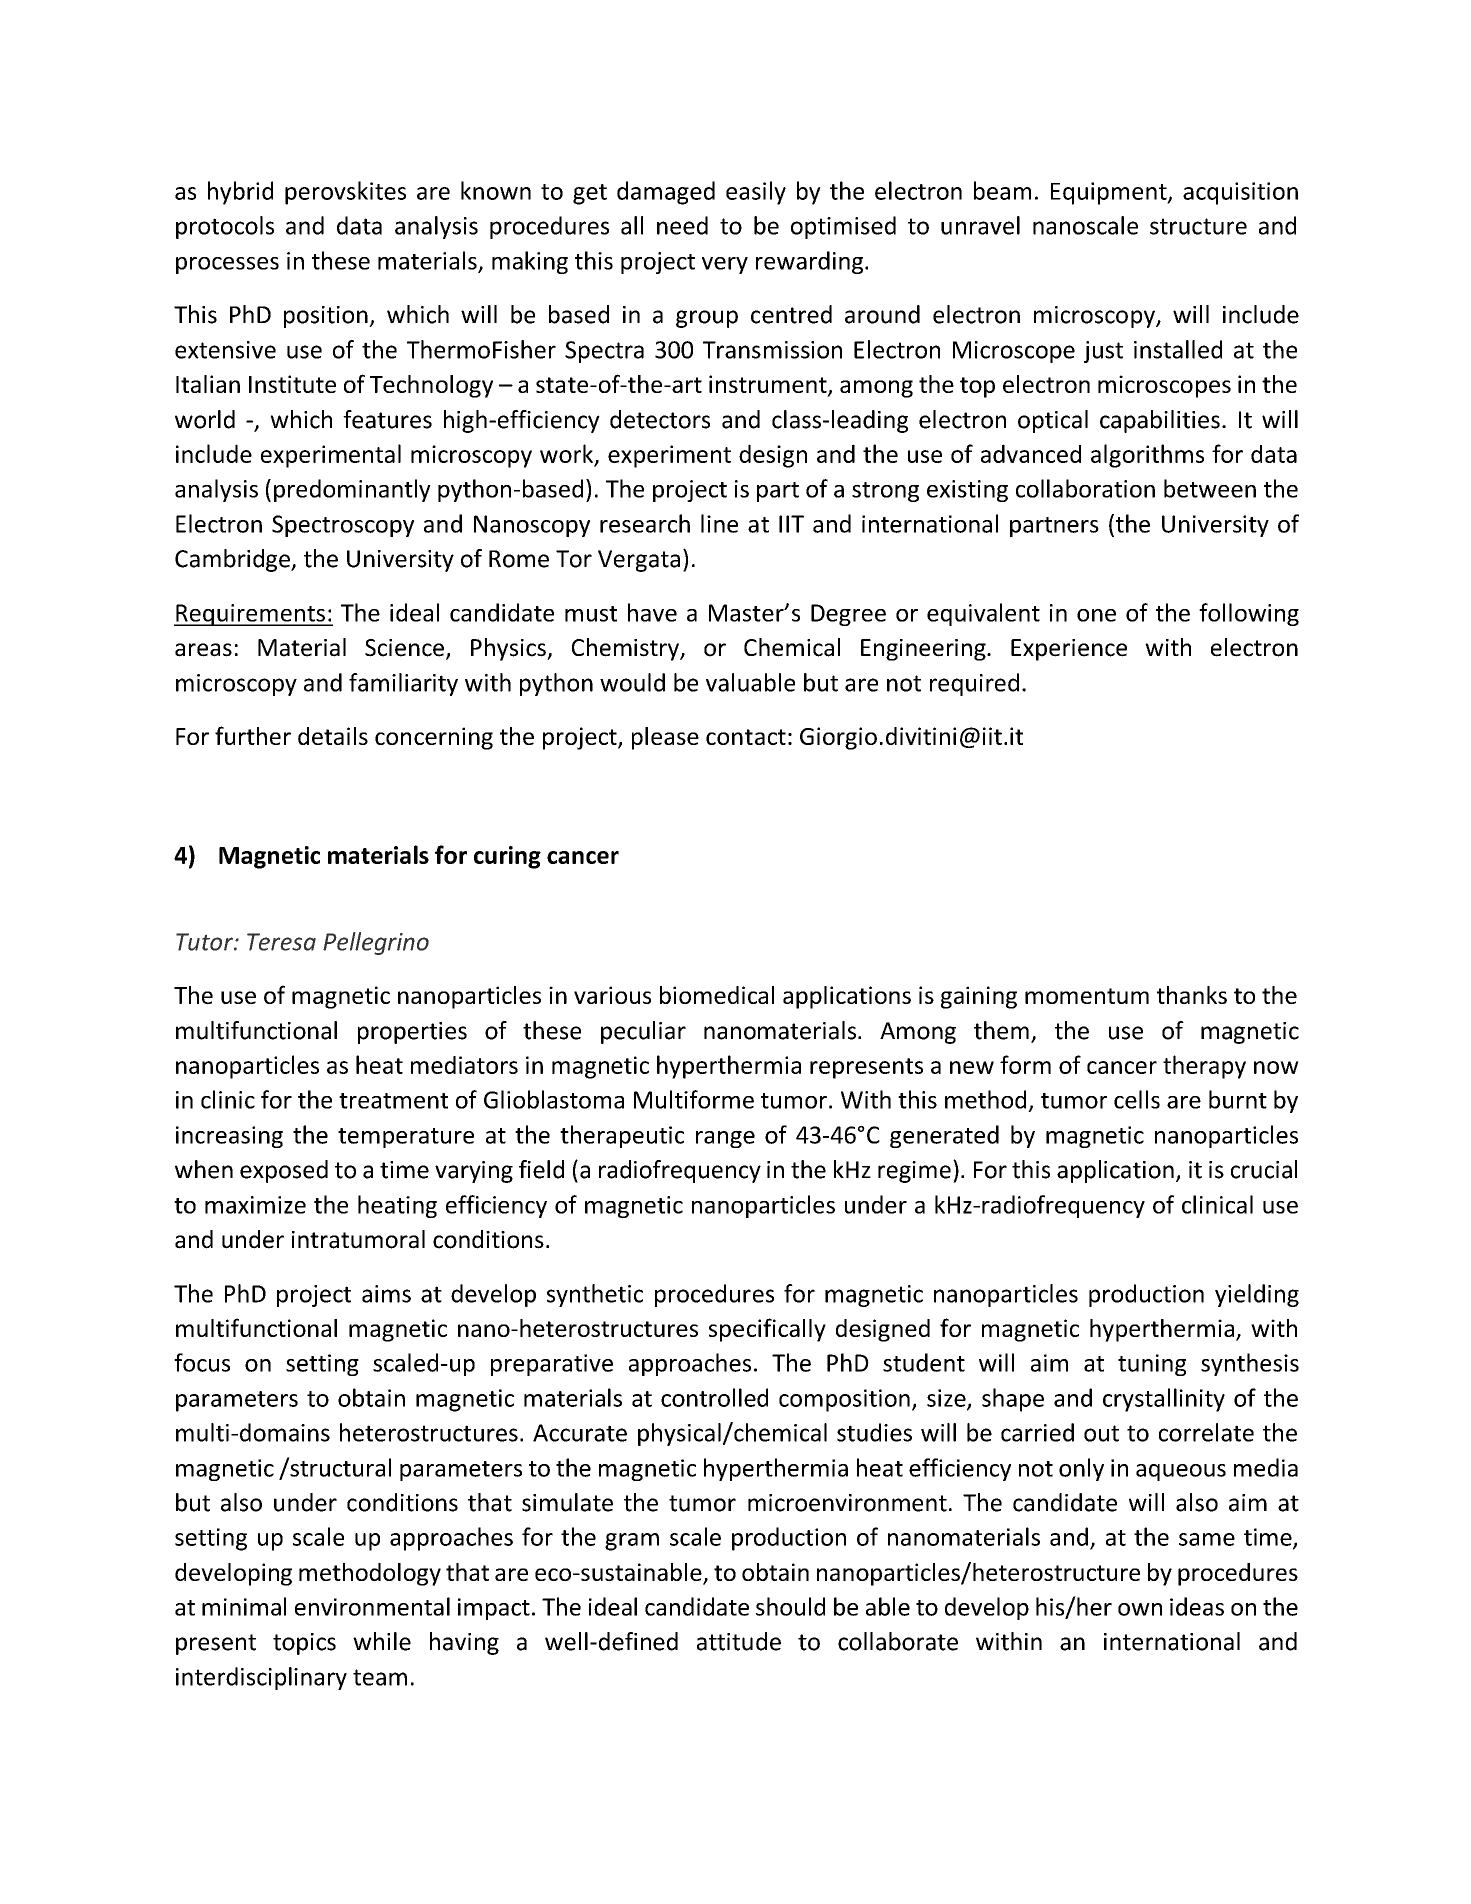  What do you see at coordinates (304, 1644) in the document?
I see `topics` at bounding box center [304, 1644].
